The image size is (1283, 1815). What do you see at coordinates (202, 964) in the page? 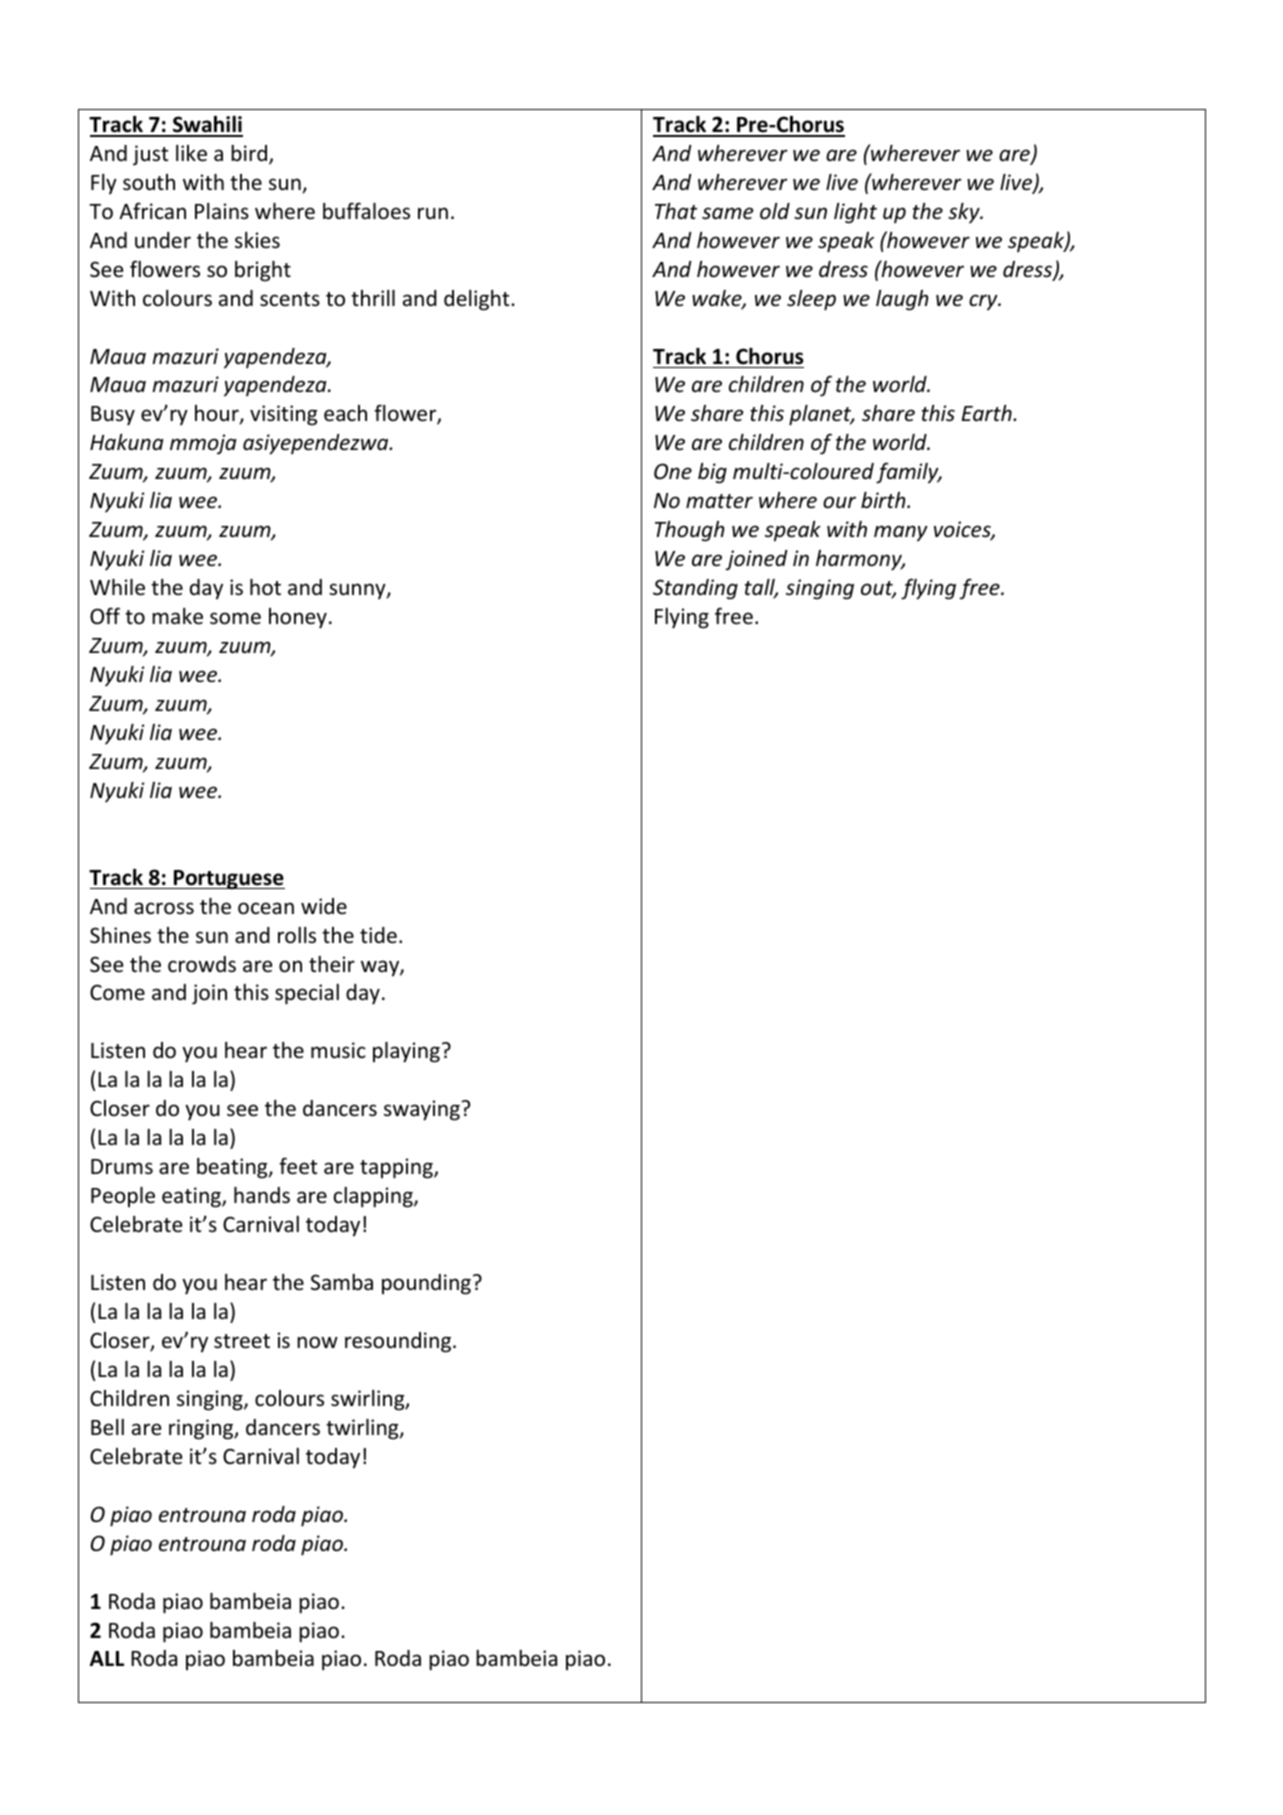
I see `crowds` at bounding box center [202, 964].
